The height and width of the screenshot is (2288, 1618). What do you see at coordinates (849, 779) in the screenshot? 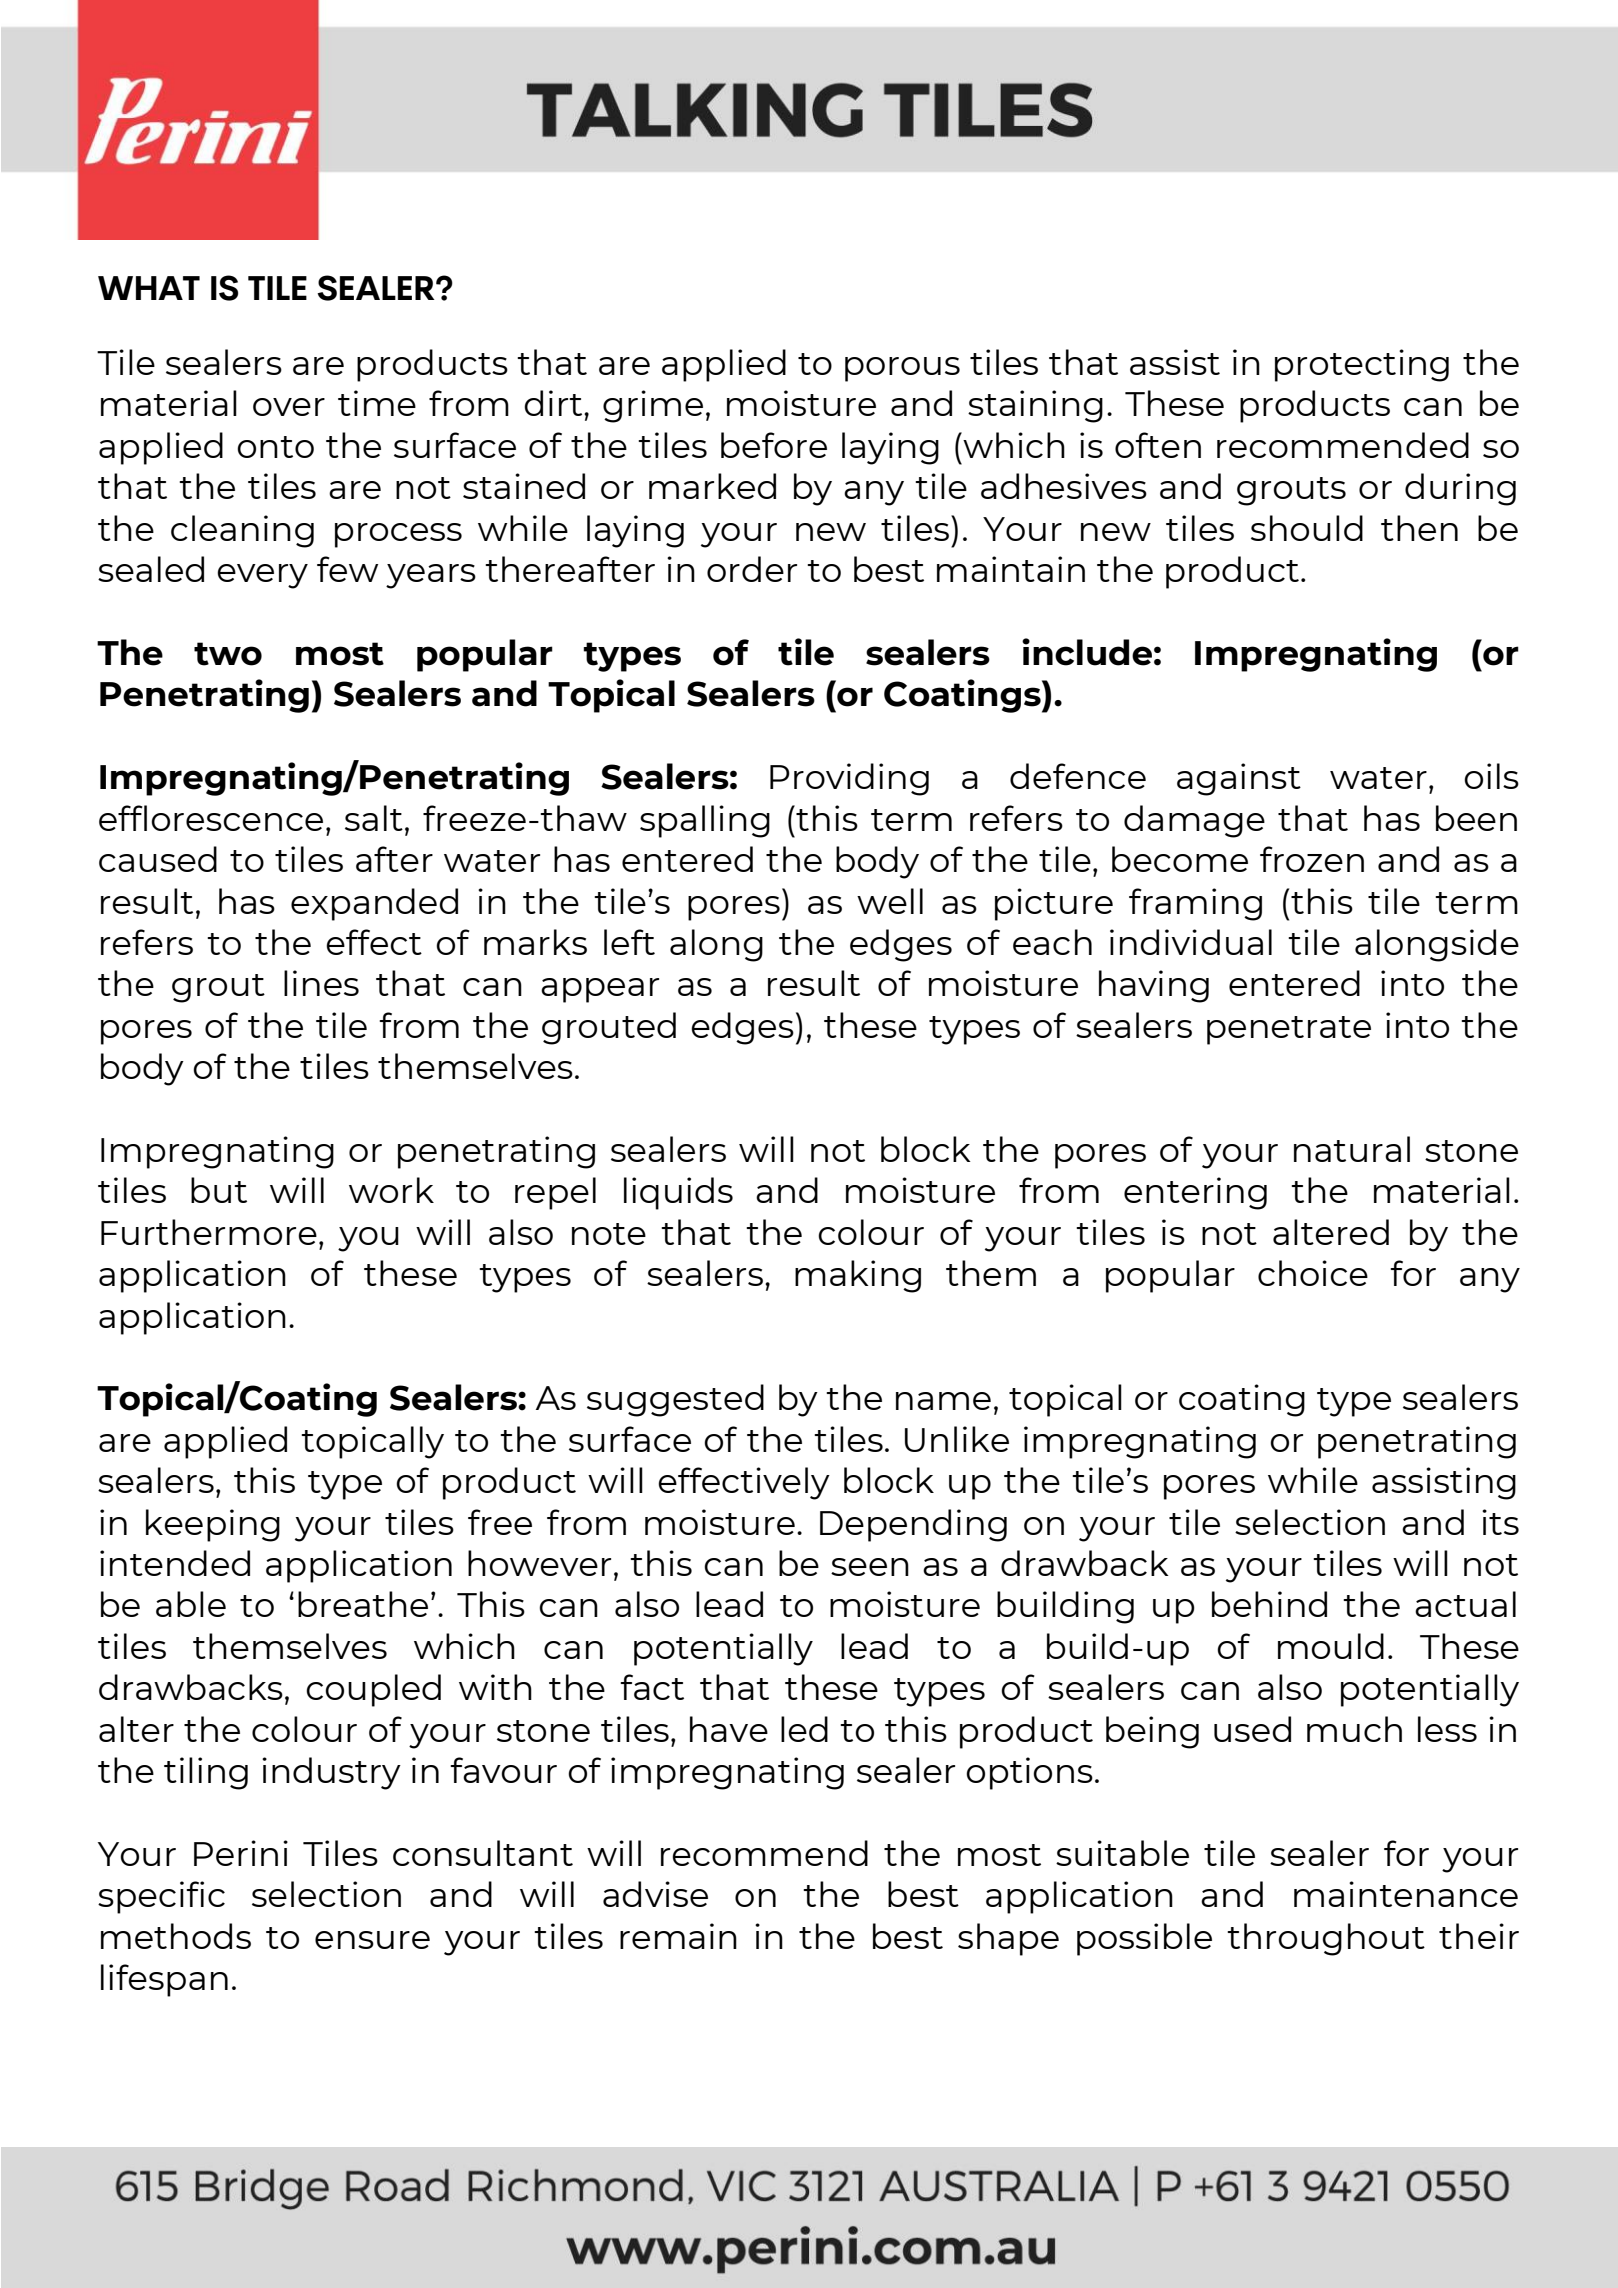
I see `Providing` at bounding box center [849, 779].
